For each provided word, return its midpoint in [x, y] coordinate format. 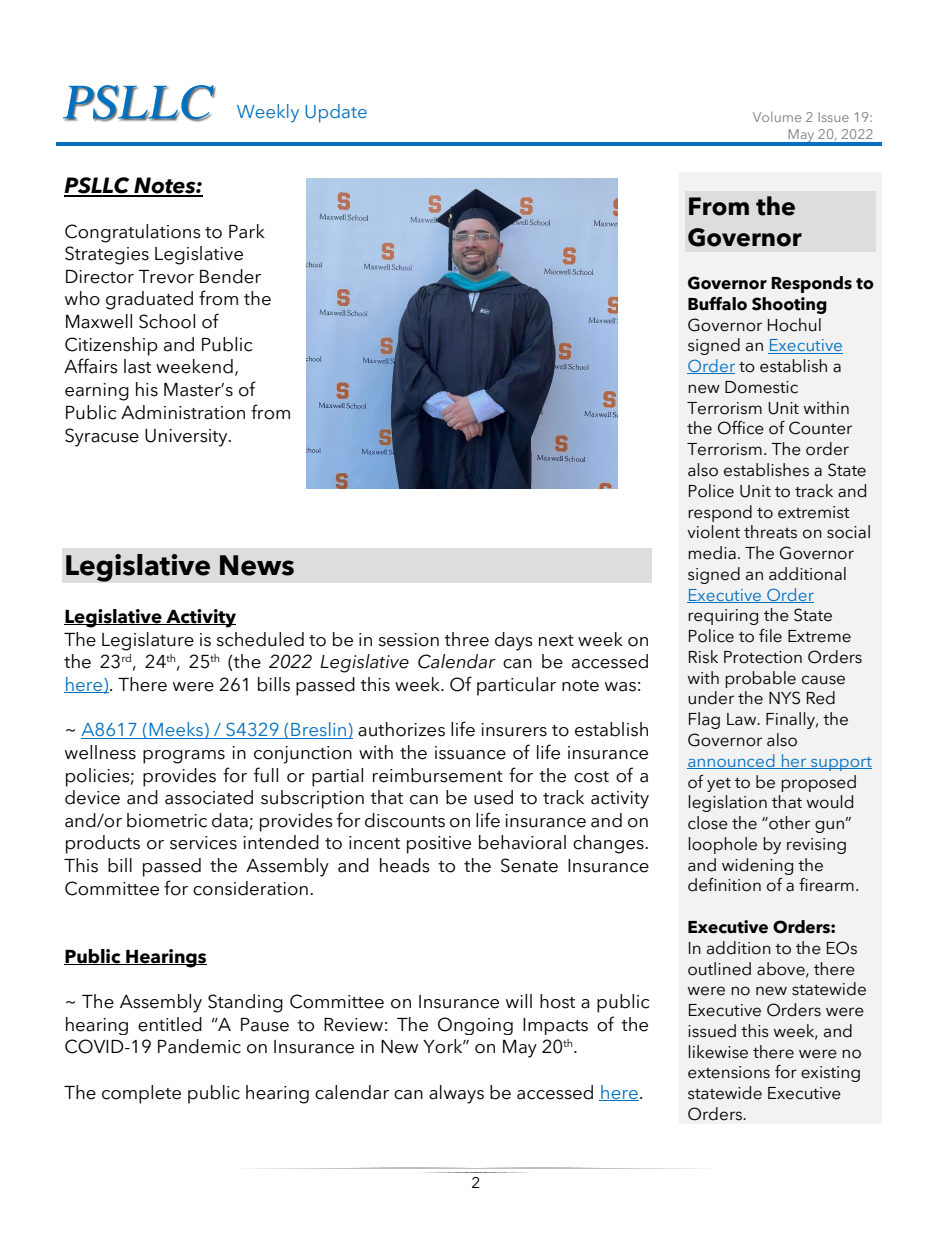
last [137, 366]
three [466, 639]
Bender [230, 276]
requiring [723, 617]
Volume [777, 117]
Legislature [148, 641]
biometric [167, 820]
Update [336, 113]
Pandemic [199, 1046]
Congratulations [133, 233]
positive [439, 845]
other [788, 823]
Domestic [761, 387]
